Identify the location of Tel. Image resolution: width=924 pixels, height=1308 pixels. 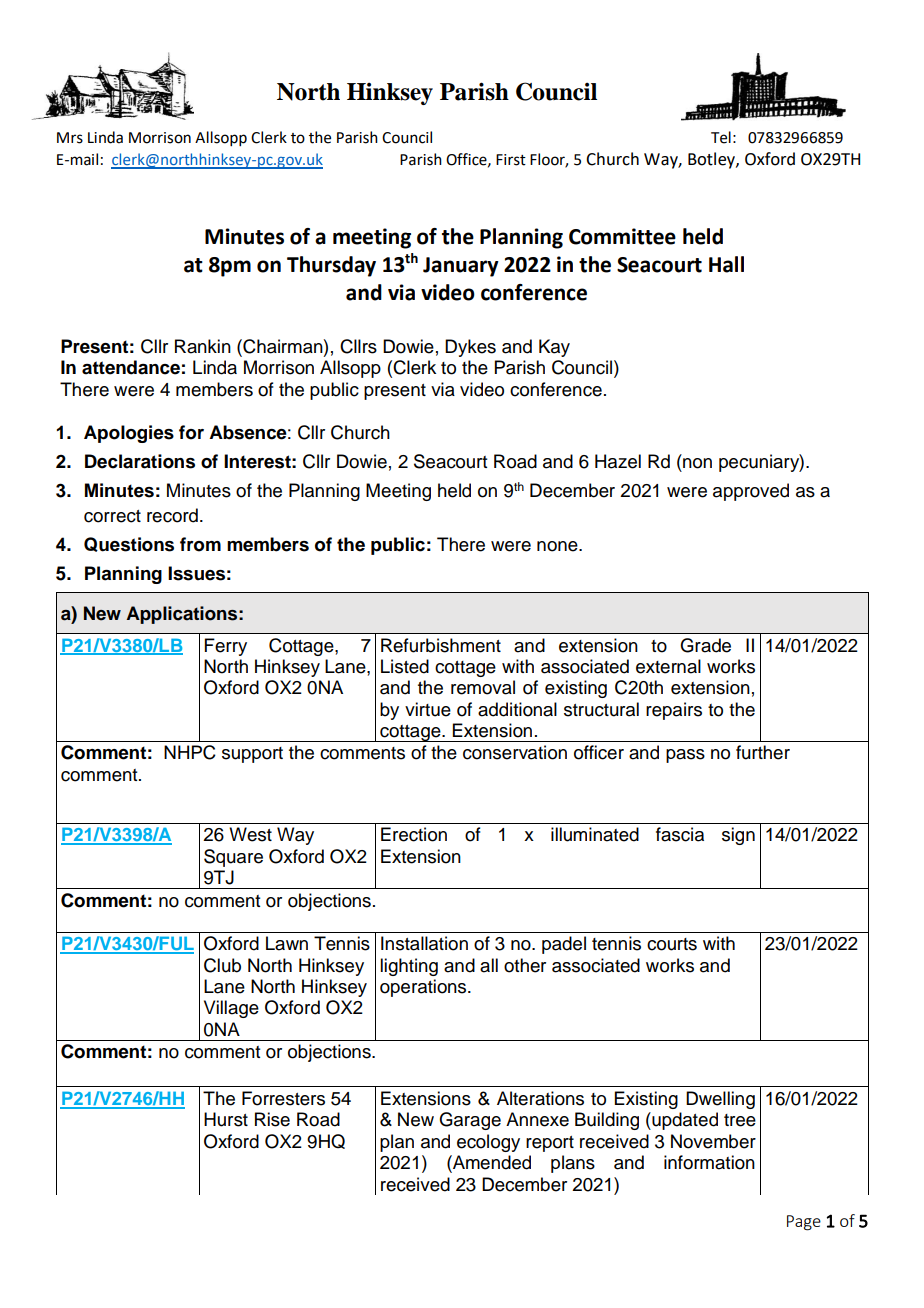
(721, 137).
